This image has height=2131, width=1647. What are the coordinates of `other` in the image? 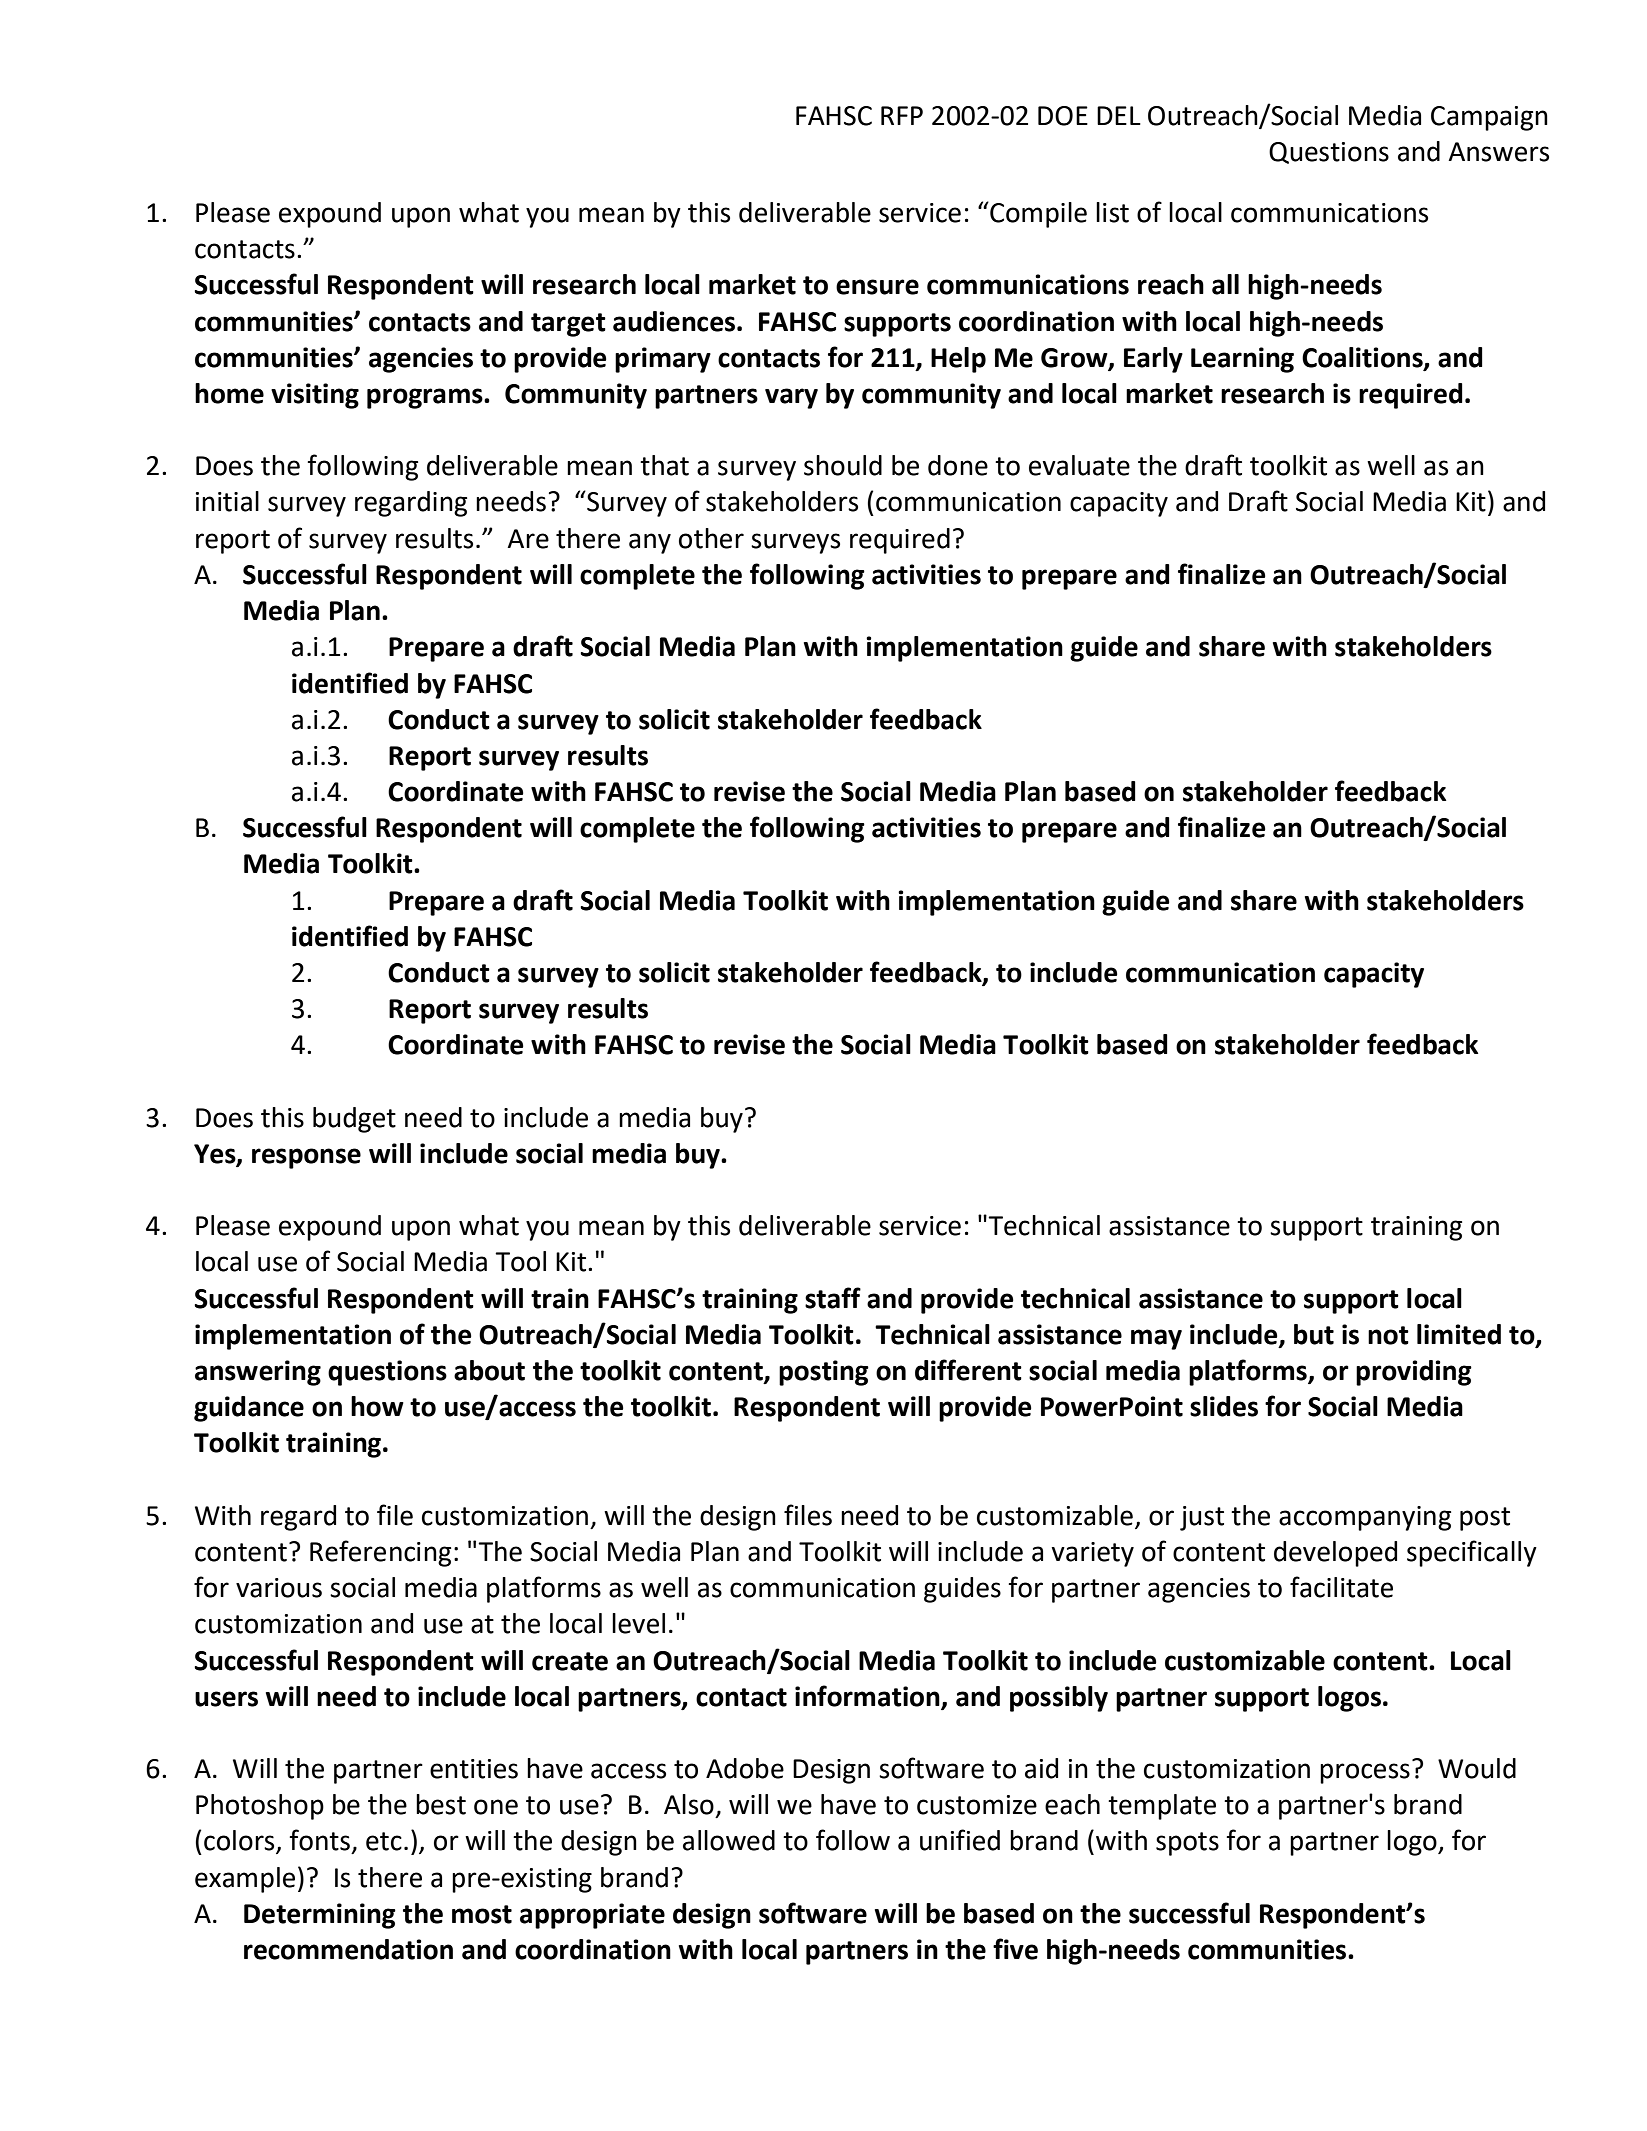 It's located at (711, 538).
